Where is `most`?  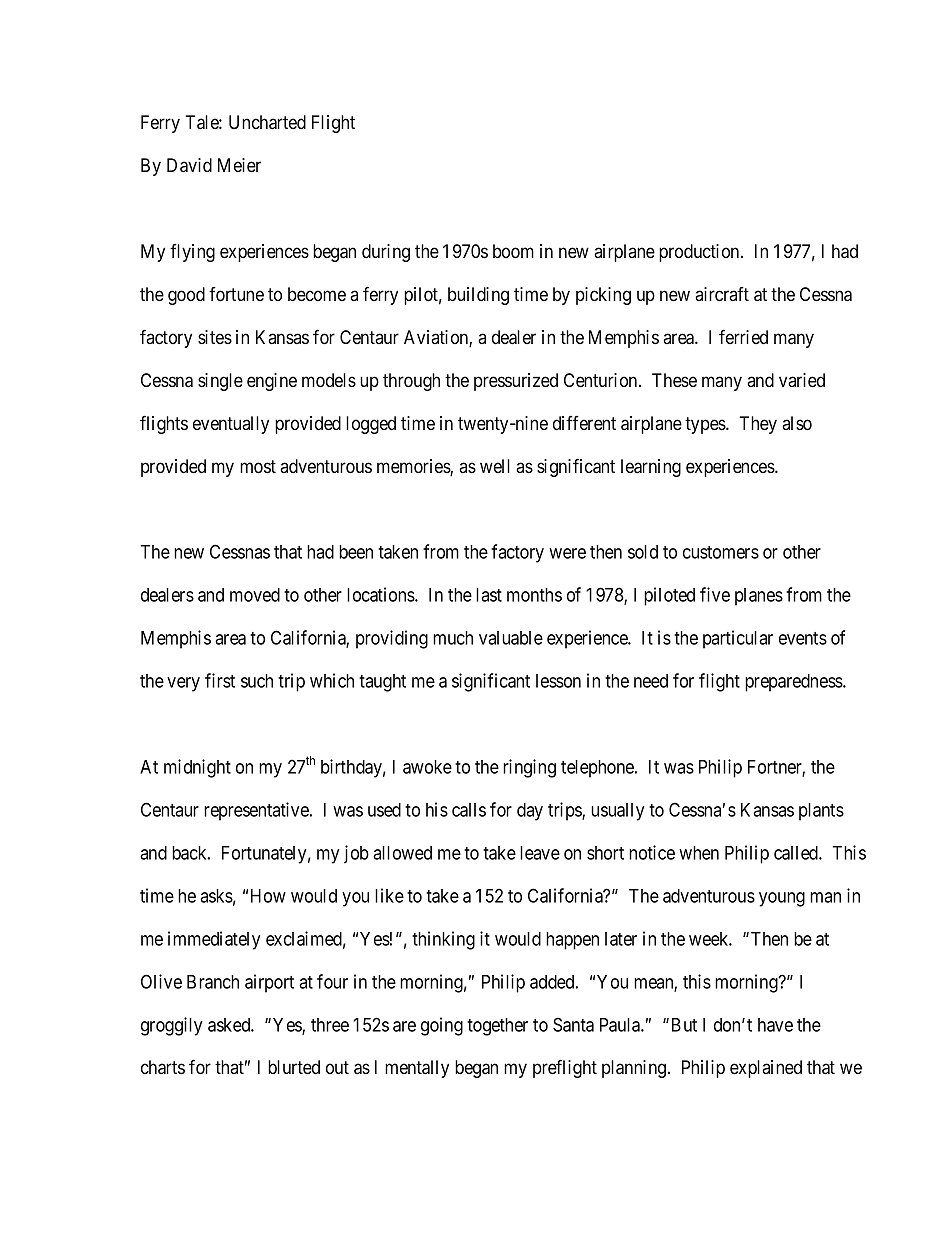
most is located at coordinates (258, 467).
